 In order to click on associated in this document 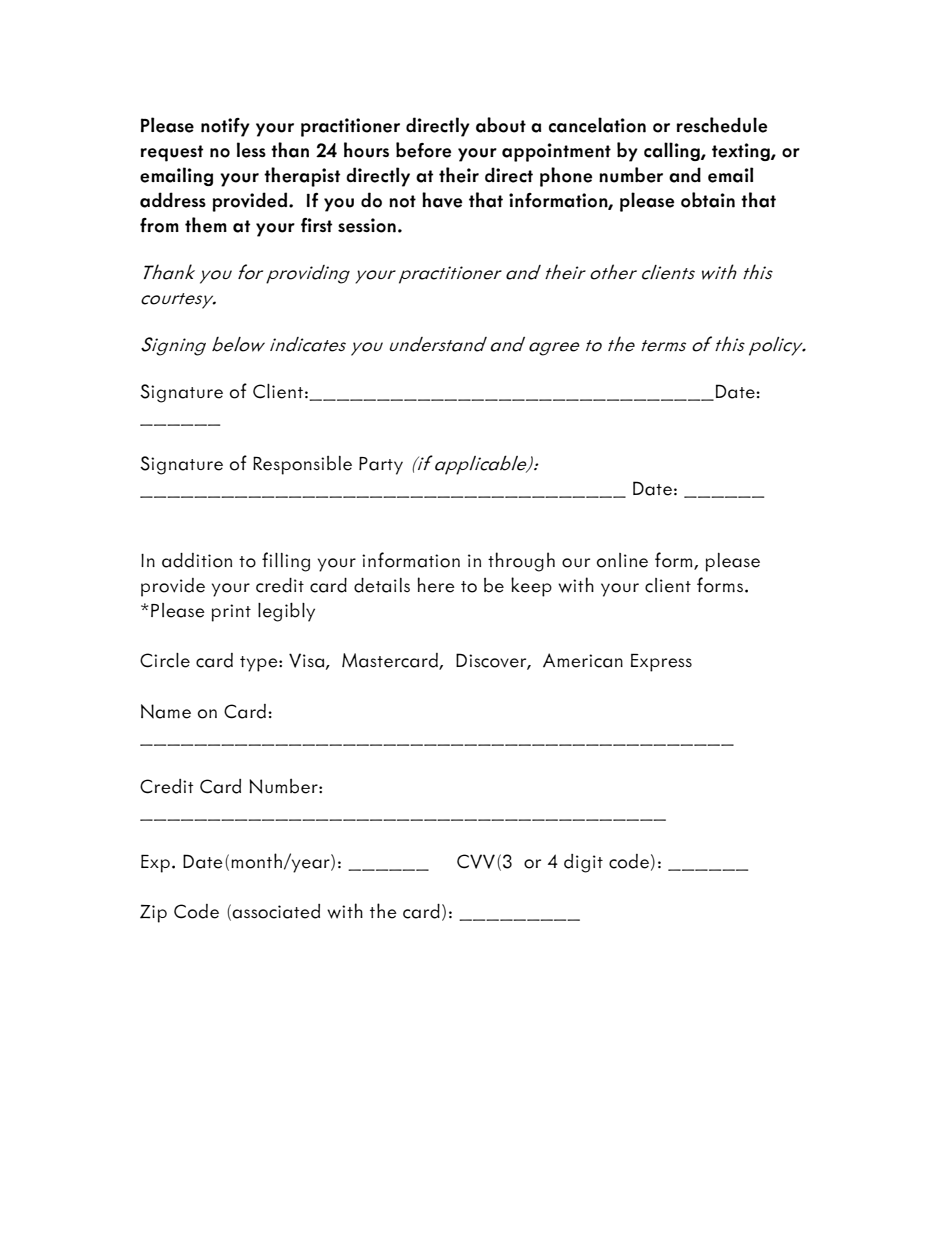, I will do `click(276, 911)`.
